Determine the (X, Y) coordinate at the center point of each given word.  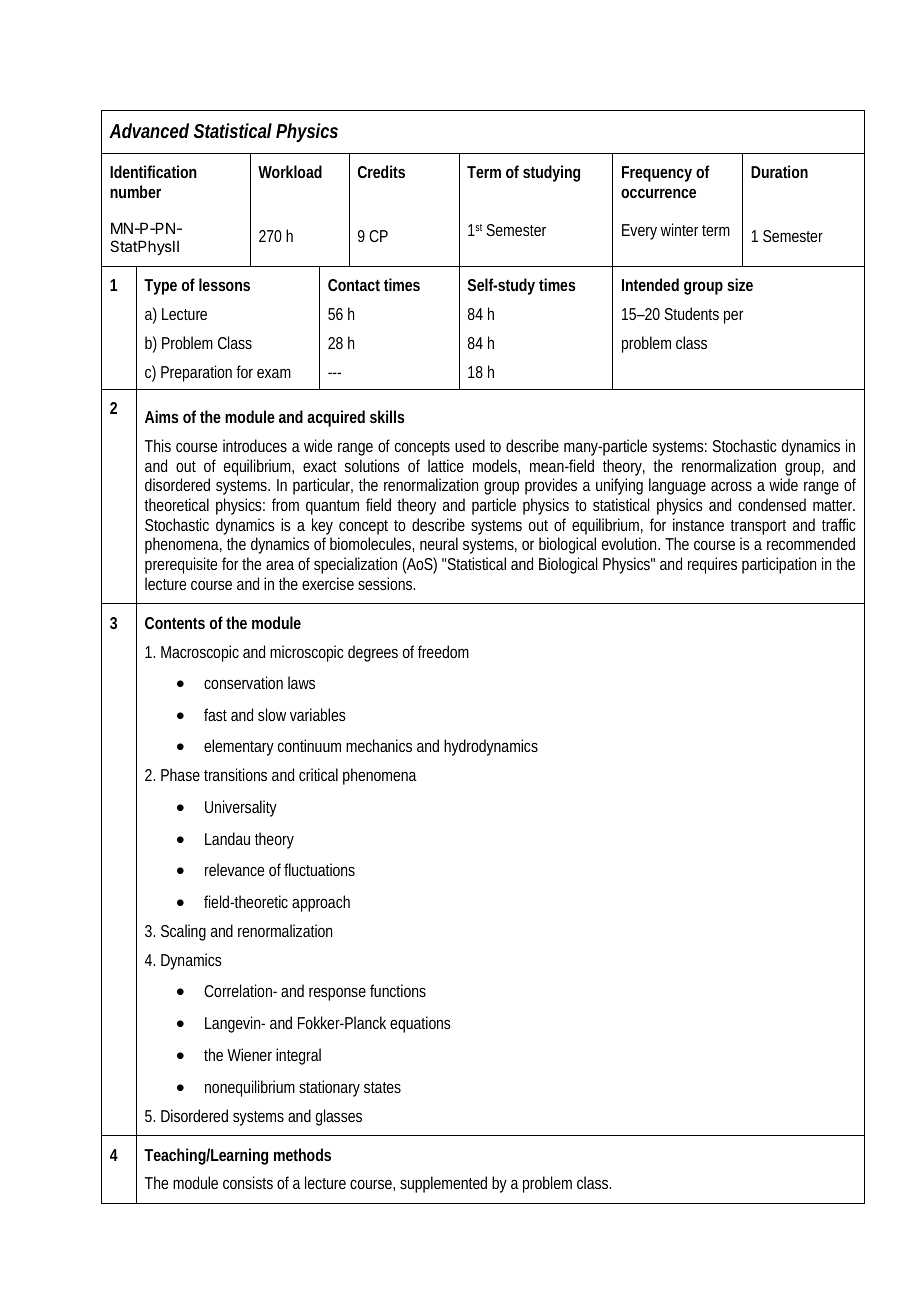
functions (398, 990)
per (733, 317)
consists (248, 1182)
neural (439, 543)
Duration (779, 171)
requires (712, 565)
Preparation (196, 373)
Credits (381, 171)
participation (779, 565)
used (470, 445)
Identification (153, 171)
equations (420, 1024)
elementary (239, 747)
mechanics (379, 745)
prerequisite (181, 565)
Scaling (183, 932)
